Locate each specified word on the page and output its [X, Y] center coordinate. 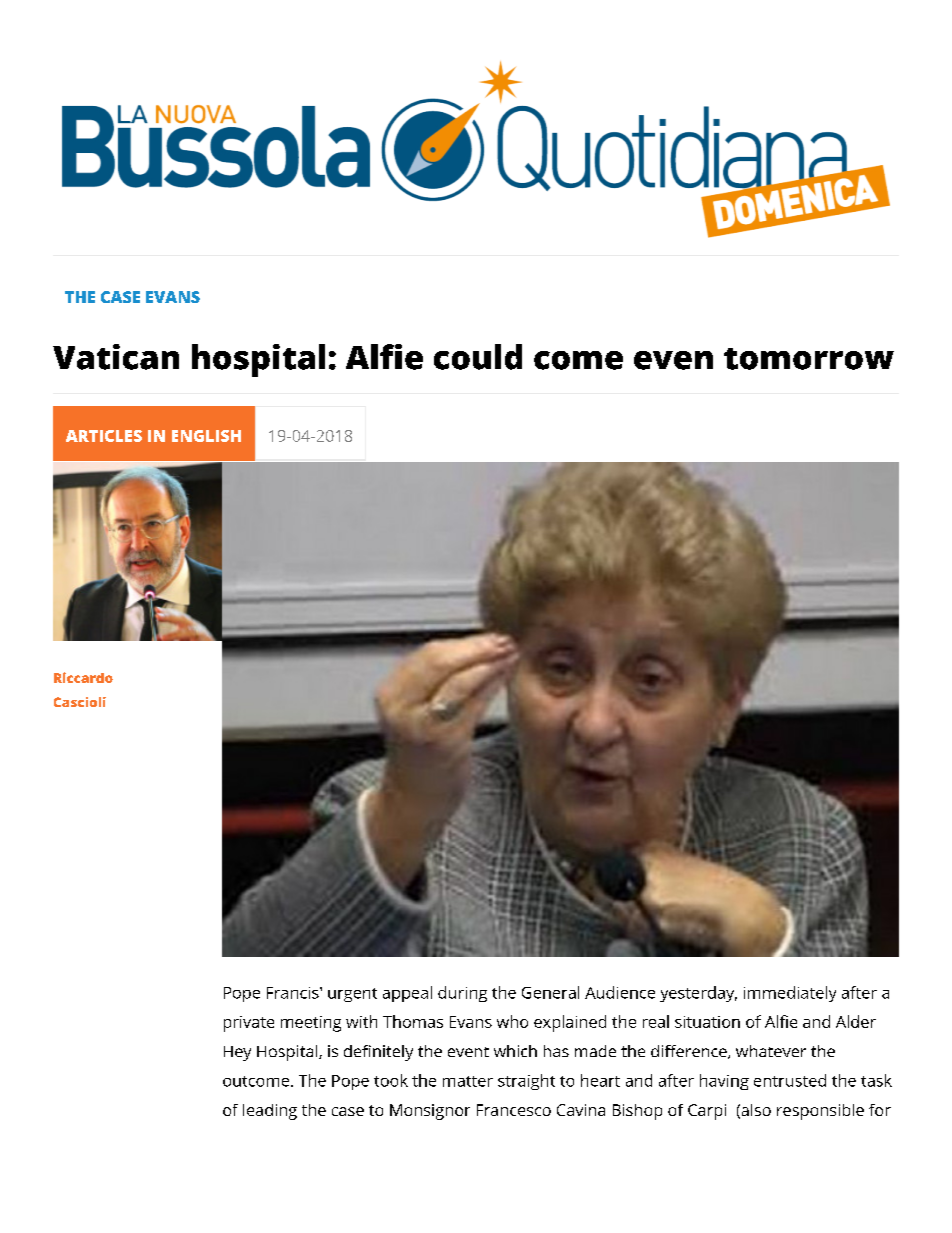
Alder [856, 1021]
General [550, 992]
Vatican [116, 357]
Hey [237, 1053]
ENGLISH [206, 436]
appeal [407, 994]
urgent [352, 995]
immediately [790, 994]
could [478, 357]
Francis [294, 993]
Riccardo [83, 677]
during [462, 994]
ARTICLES [104, 436]
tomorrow [809, 359]
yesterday [698, 994]
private [249, 1024]
